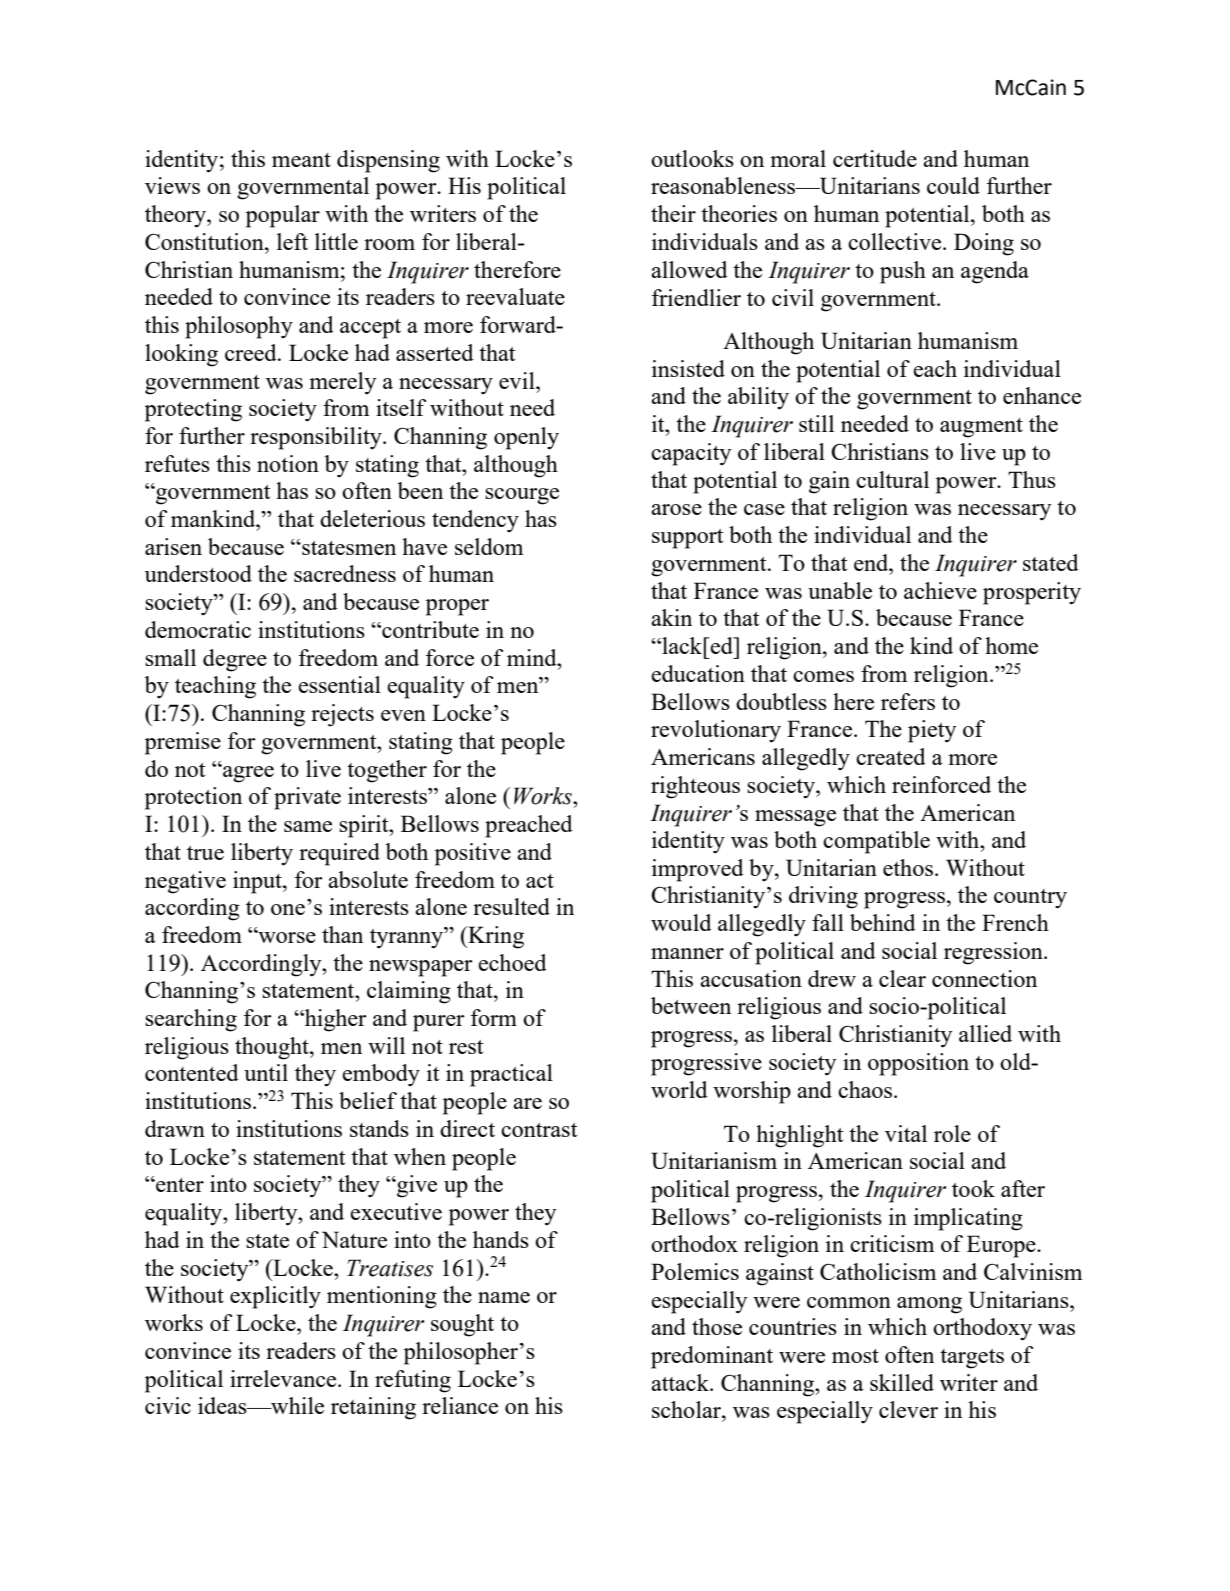 This page has height=1591, width=1230. What do you see at coordinates (283, 216) in the page?
I see `popular` at bounding box center [283, 216].
